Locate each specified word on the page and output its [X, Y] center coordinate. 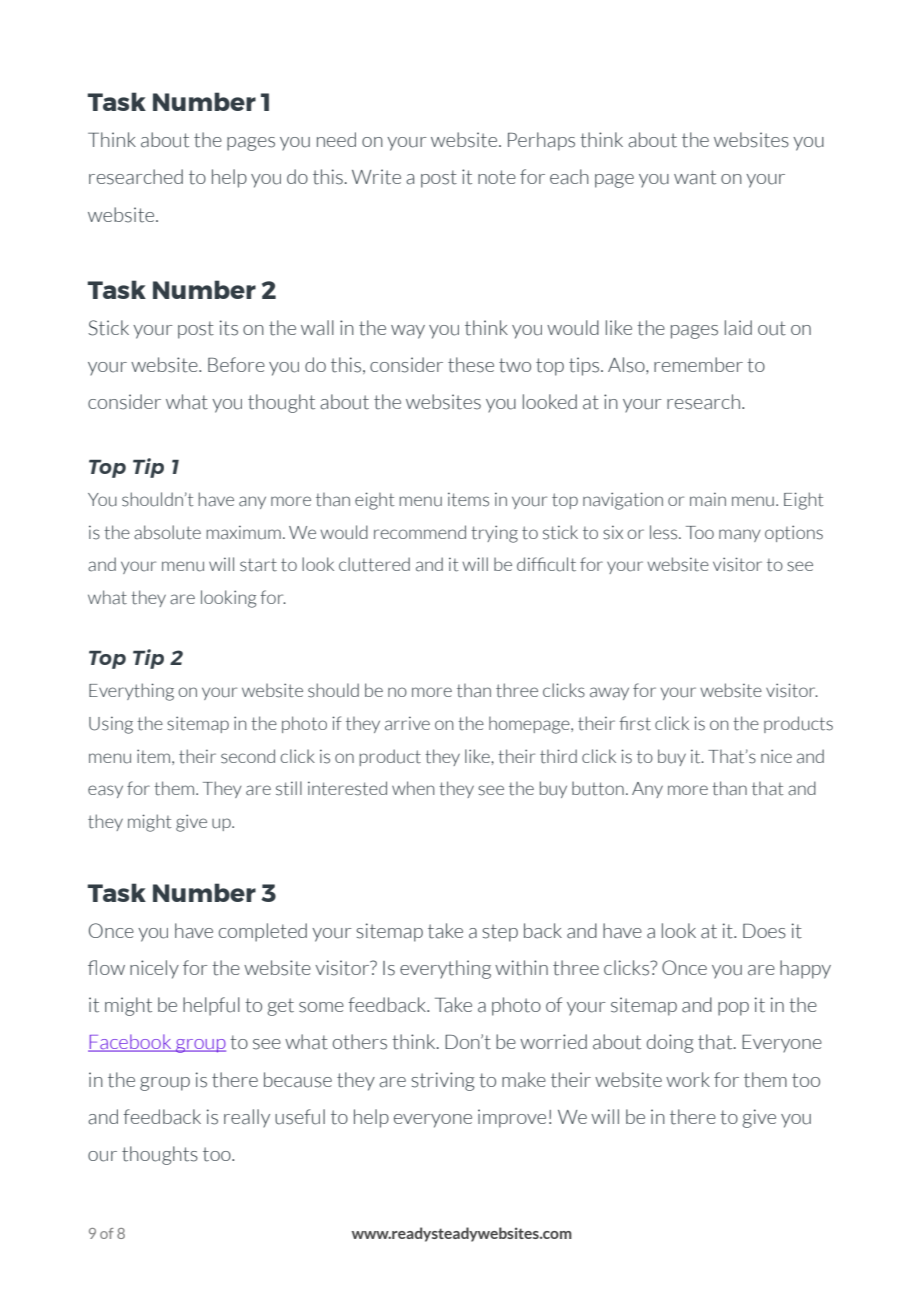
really [247, 1118]
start [258, 565]
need [336, 139]
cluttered [374, 564]
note [497, 177]
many [740, 535]
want [695, 177]
